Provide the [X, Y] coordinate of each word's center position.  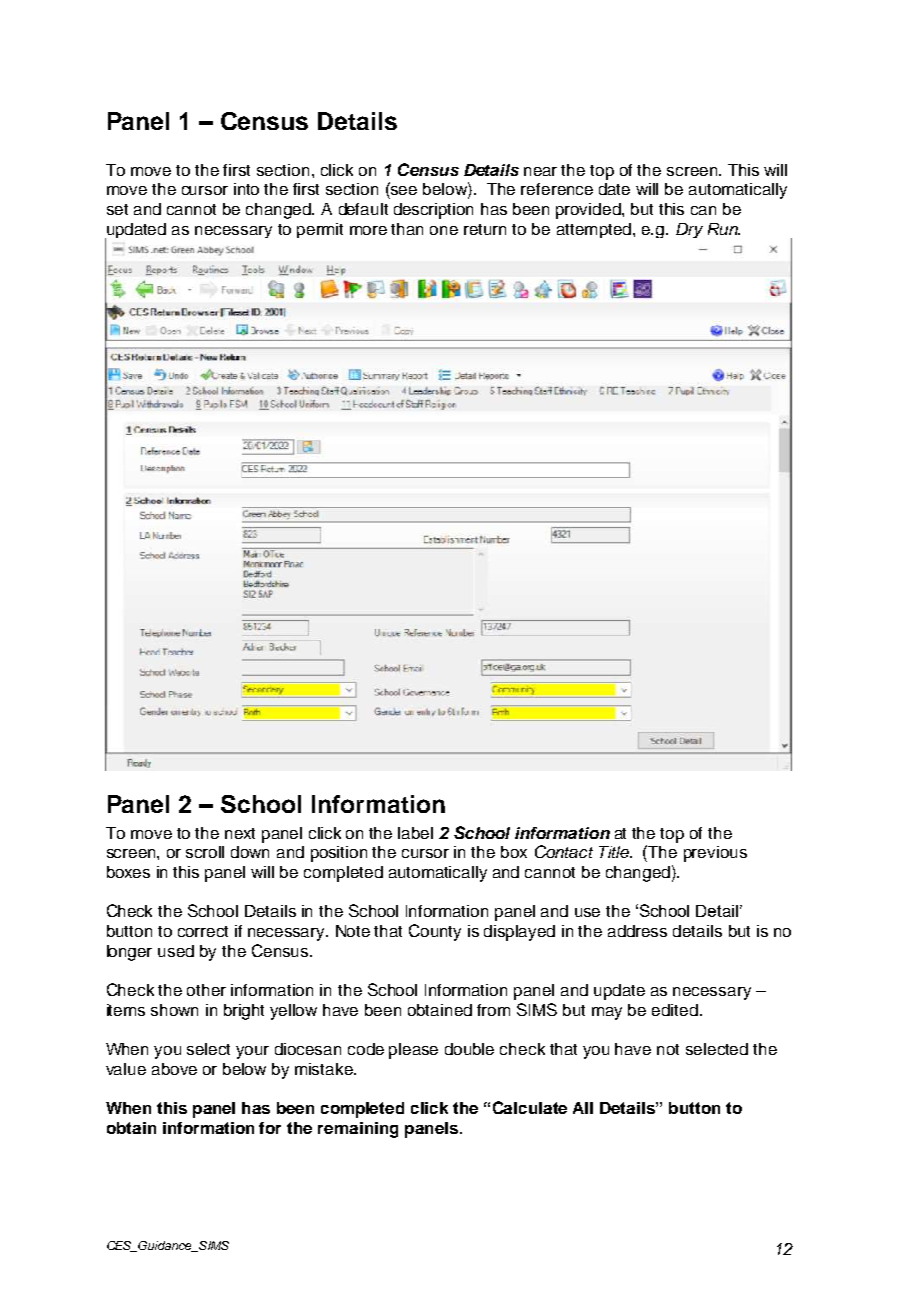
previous [715, 854]
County [435, 932]
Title [615, 852]
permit [320, 230]
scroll [205, 852]
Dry [689, 230]
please [413, 1051]
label [415, 833]
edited [675, 1010]
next [240, 833]
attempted [594, 230]
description [433, 211]
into [246, 189]
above [174, 1069]
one [444, 230]
